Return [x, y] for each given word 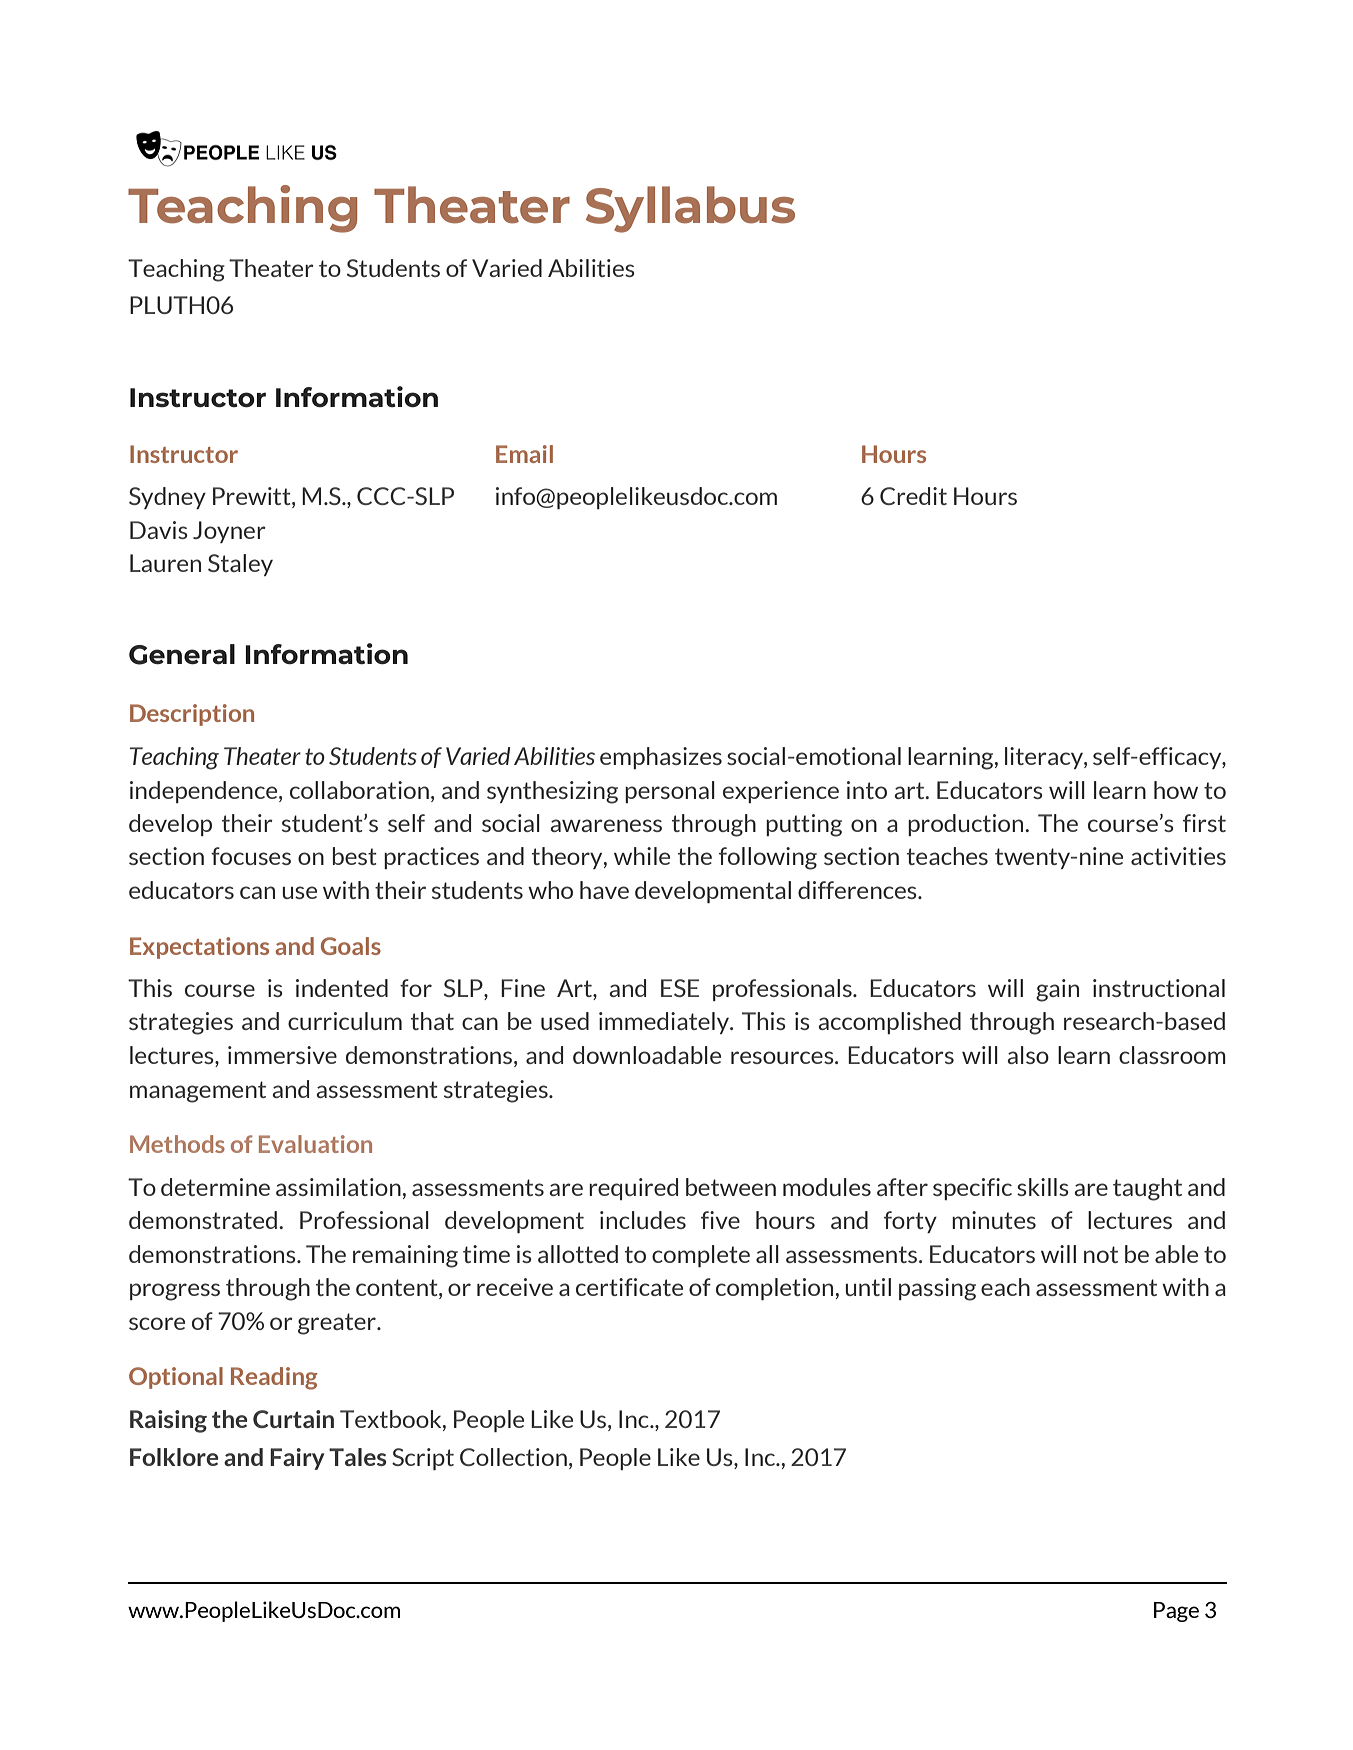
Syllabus [690, 209]
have [604, 890]
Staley [240, 565]
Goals [351, 946]
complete [701, 1256]
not [1101, 1254]
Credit [913, 496]
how [1176, 790]
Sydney [167, 498]
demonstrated [204, 1220]
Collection [513, 1457]
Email [524, 454]
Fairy [297, 1459]
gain [1057, 990]
